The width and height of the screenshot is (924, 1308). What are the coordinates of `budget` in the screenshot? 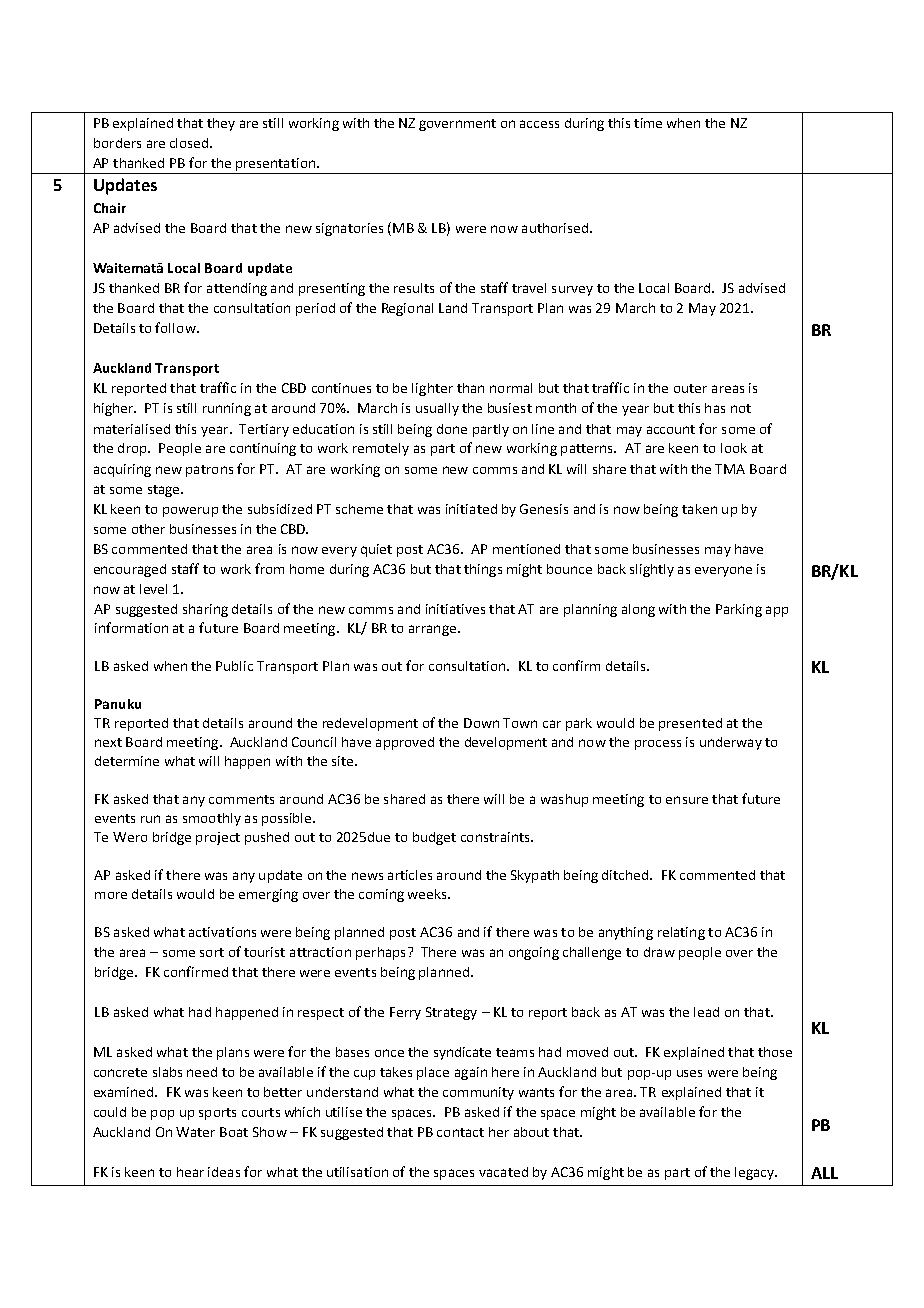 It's located at (434, 838).
